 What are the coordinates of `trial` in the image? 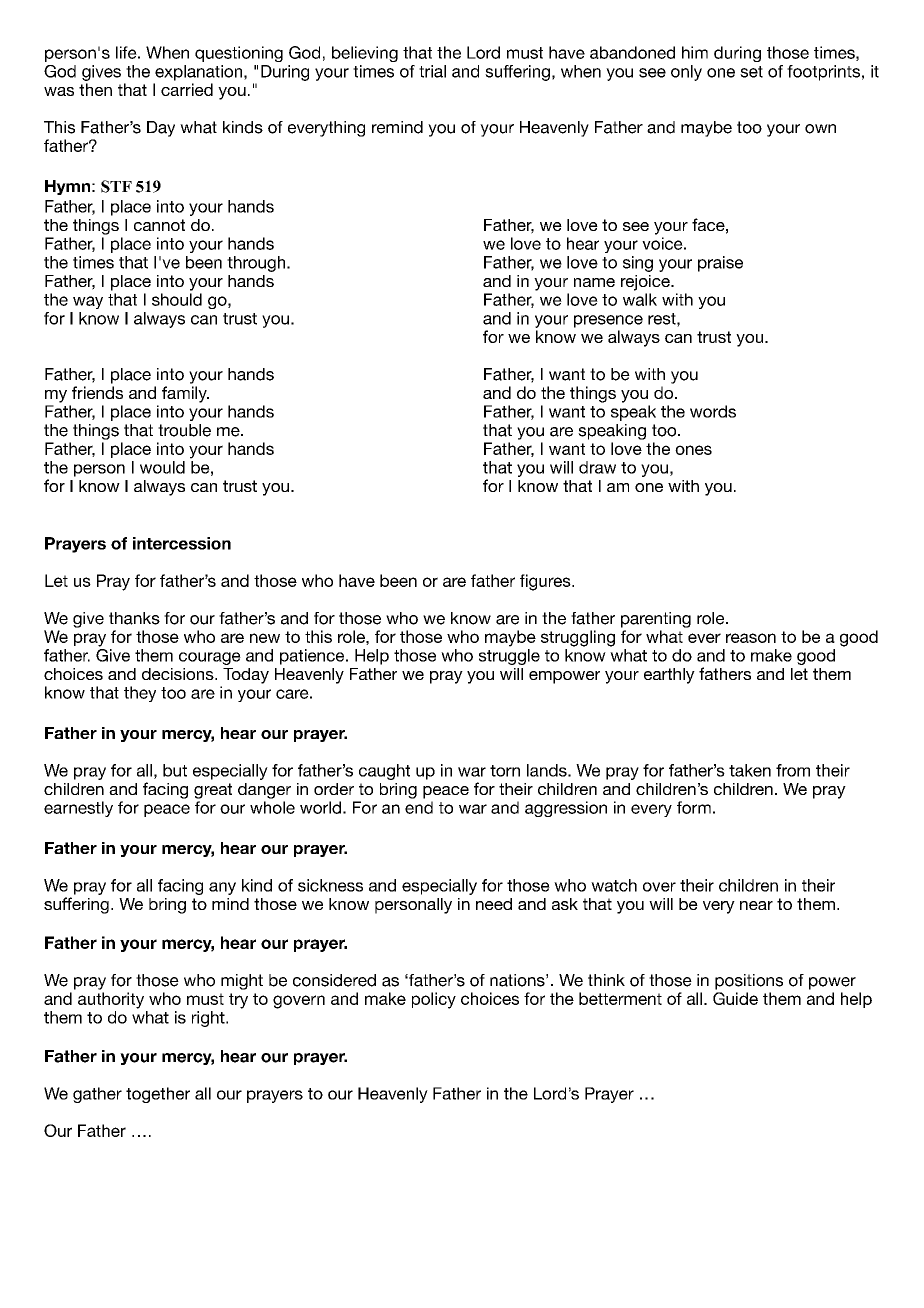 It's located at (432, 71).
